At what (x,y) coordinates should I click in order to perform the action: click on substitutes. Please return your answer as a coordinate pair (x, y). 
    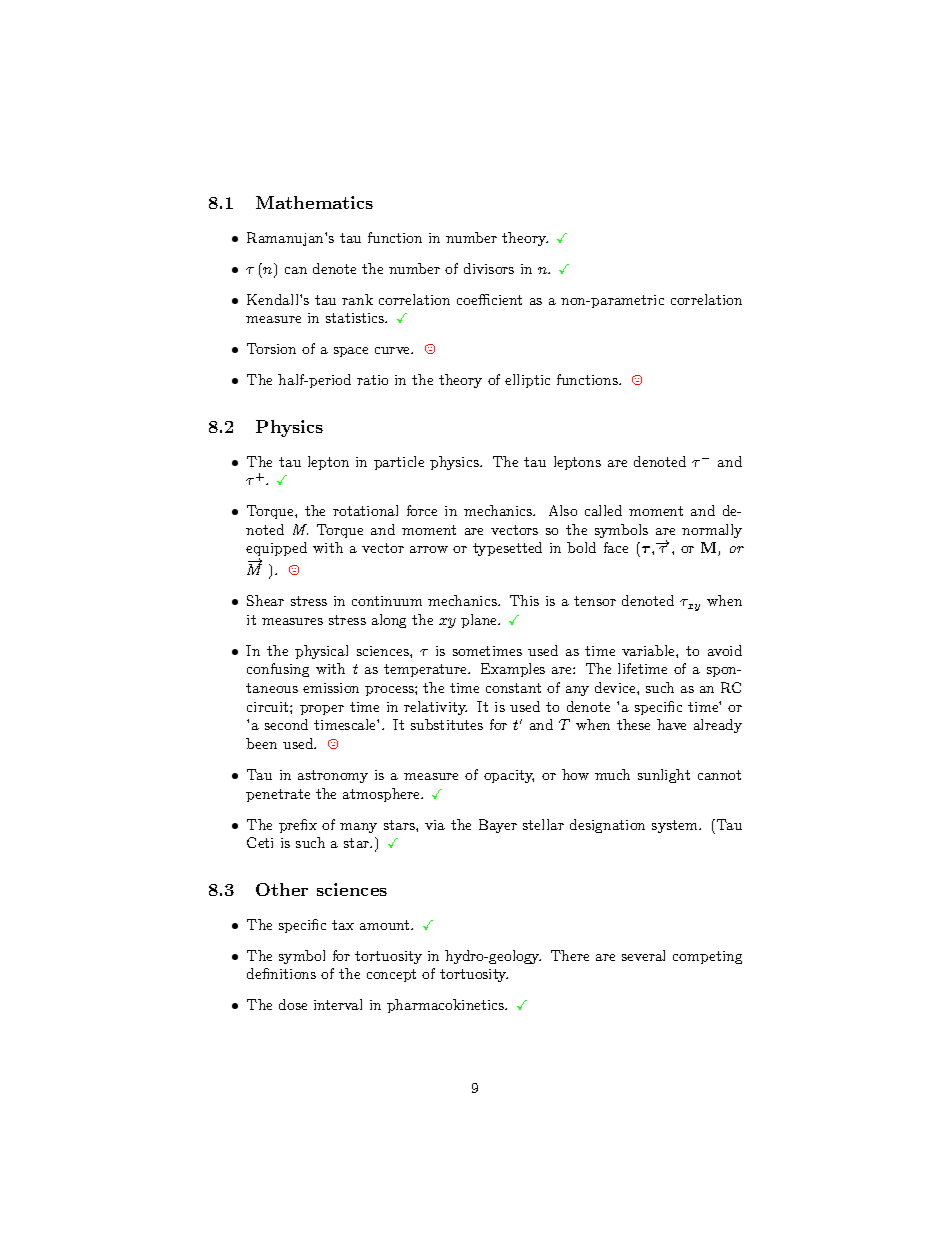
    Looking at the image, I should click on (447, 724).
